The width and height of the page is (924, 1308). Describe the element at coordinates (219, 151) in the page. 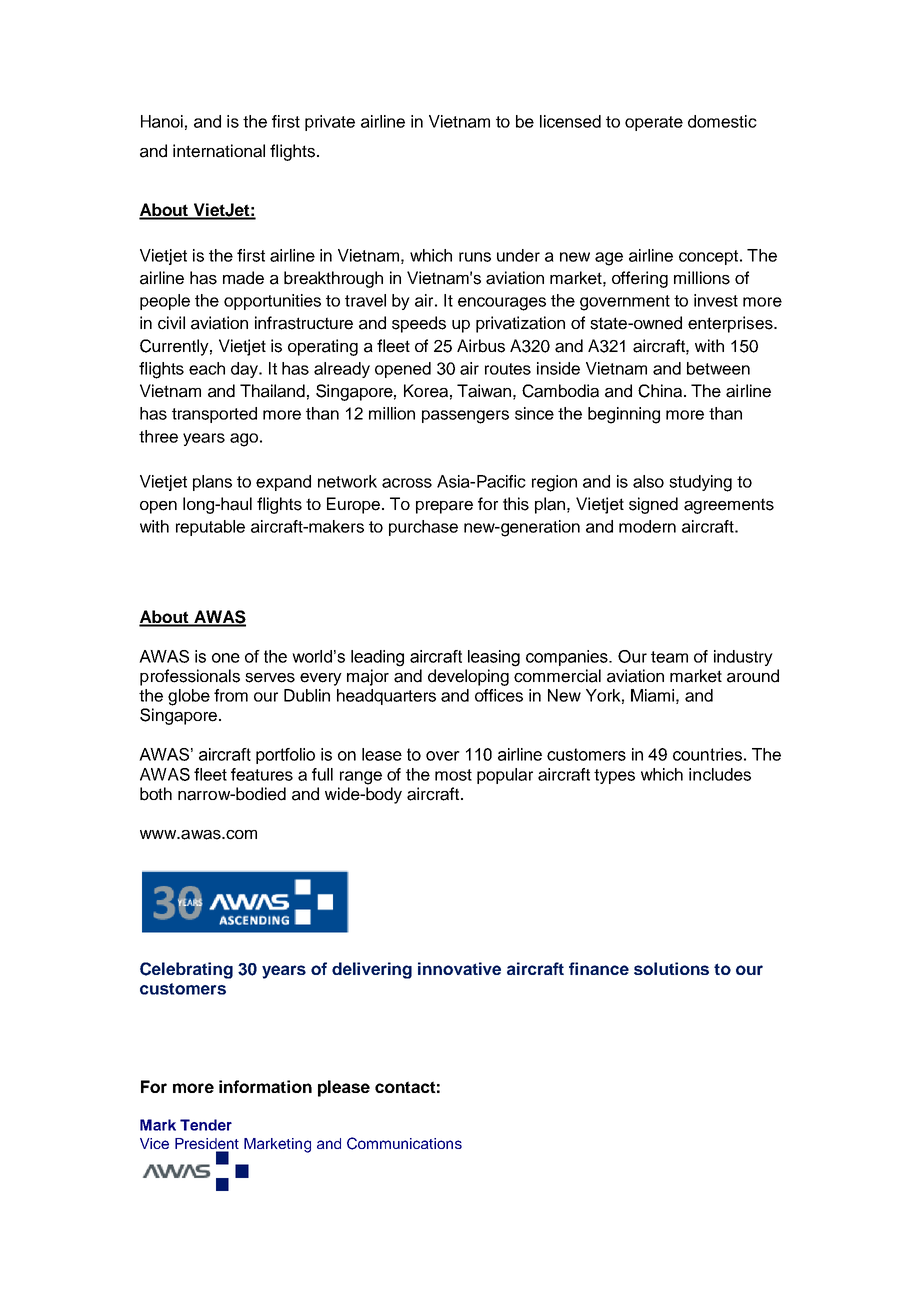

I see `international` at that location.
